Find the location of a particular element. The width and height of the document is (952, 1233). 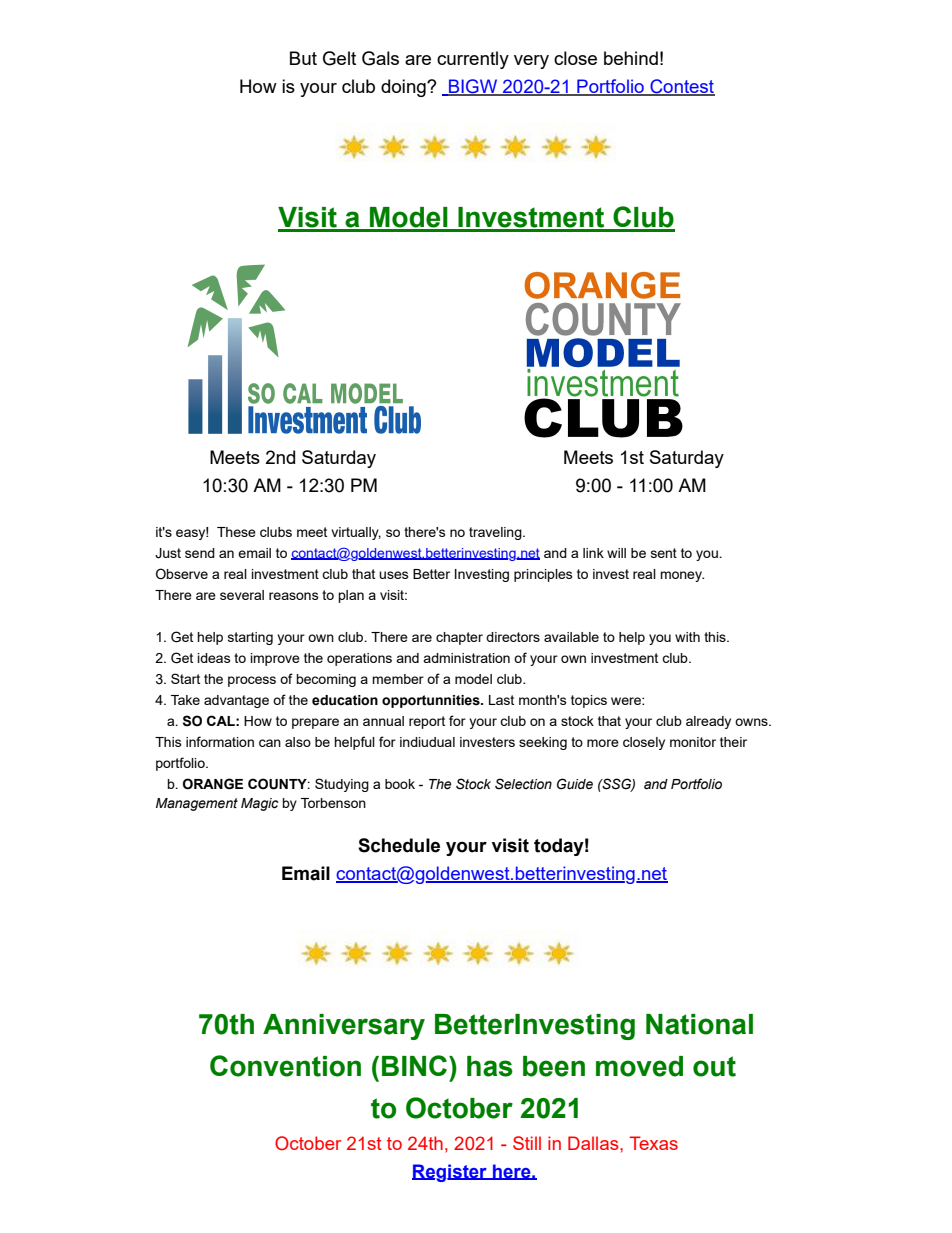

Texas is located at coordinates (653, 1143).
